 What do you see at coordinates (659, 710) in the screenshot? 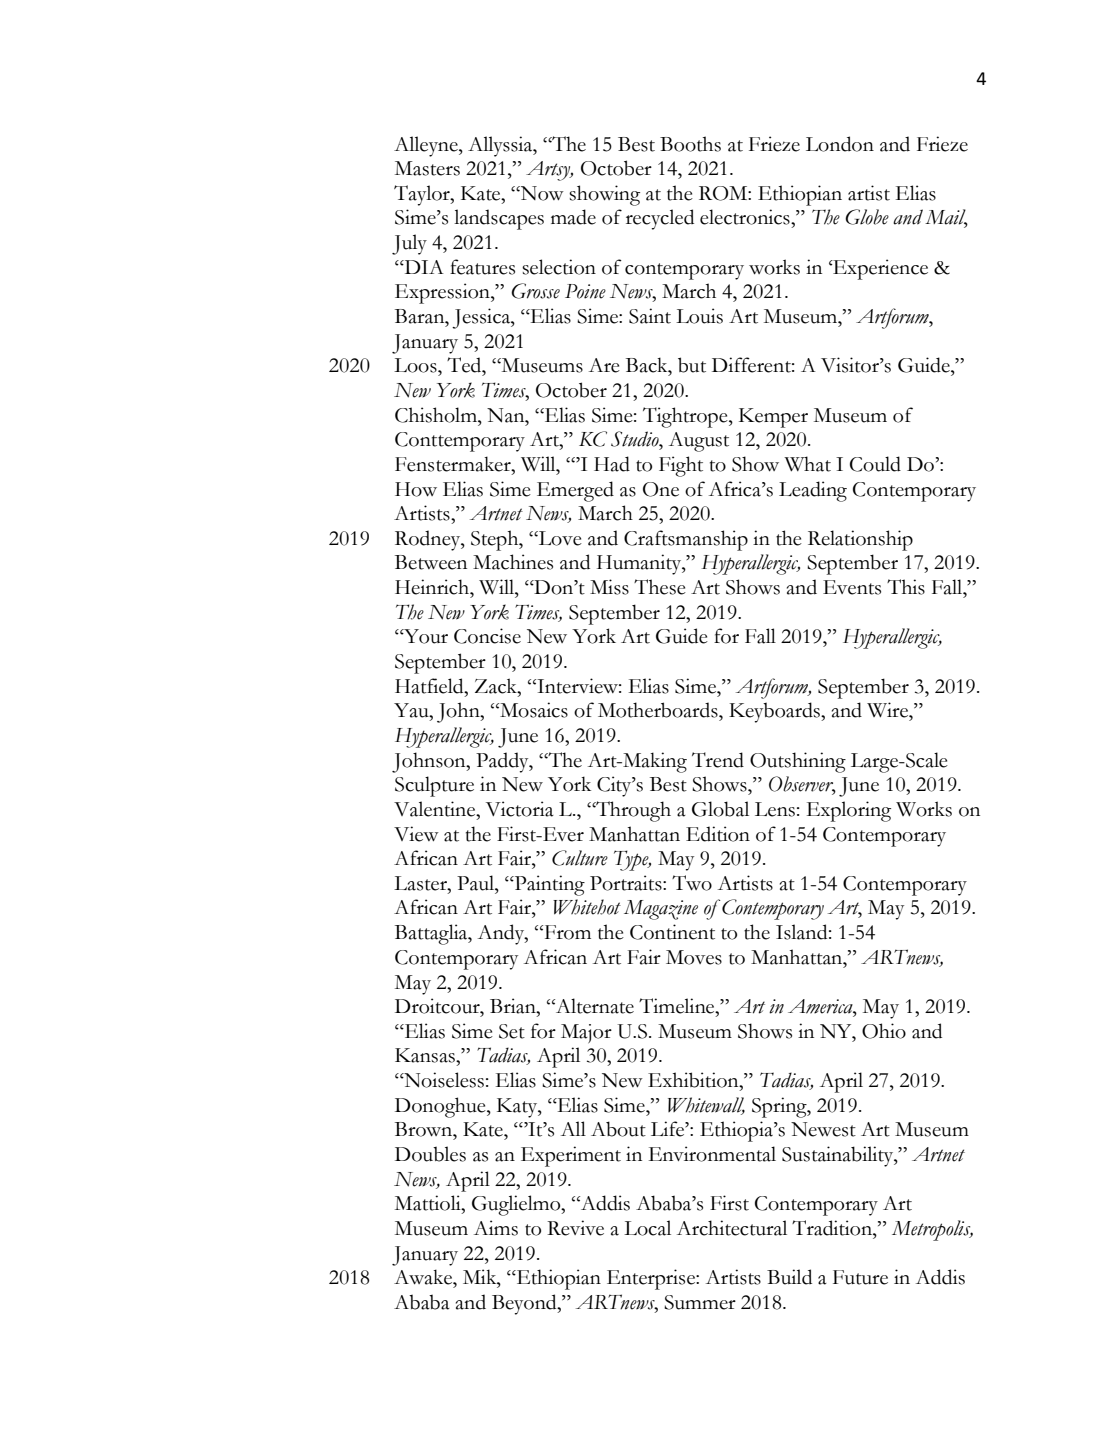
I see `Motherboards` at bounding box center [659, 710].
